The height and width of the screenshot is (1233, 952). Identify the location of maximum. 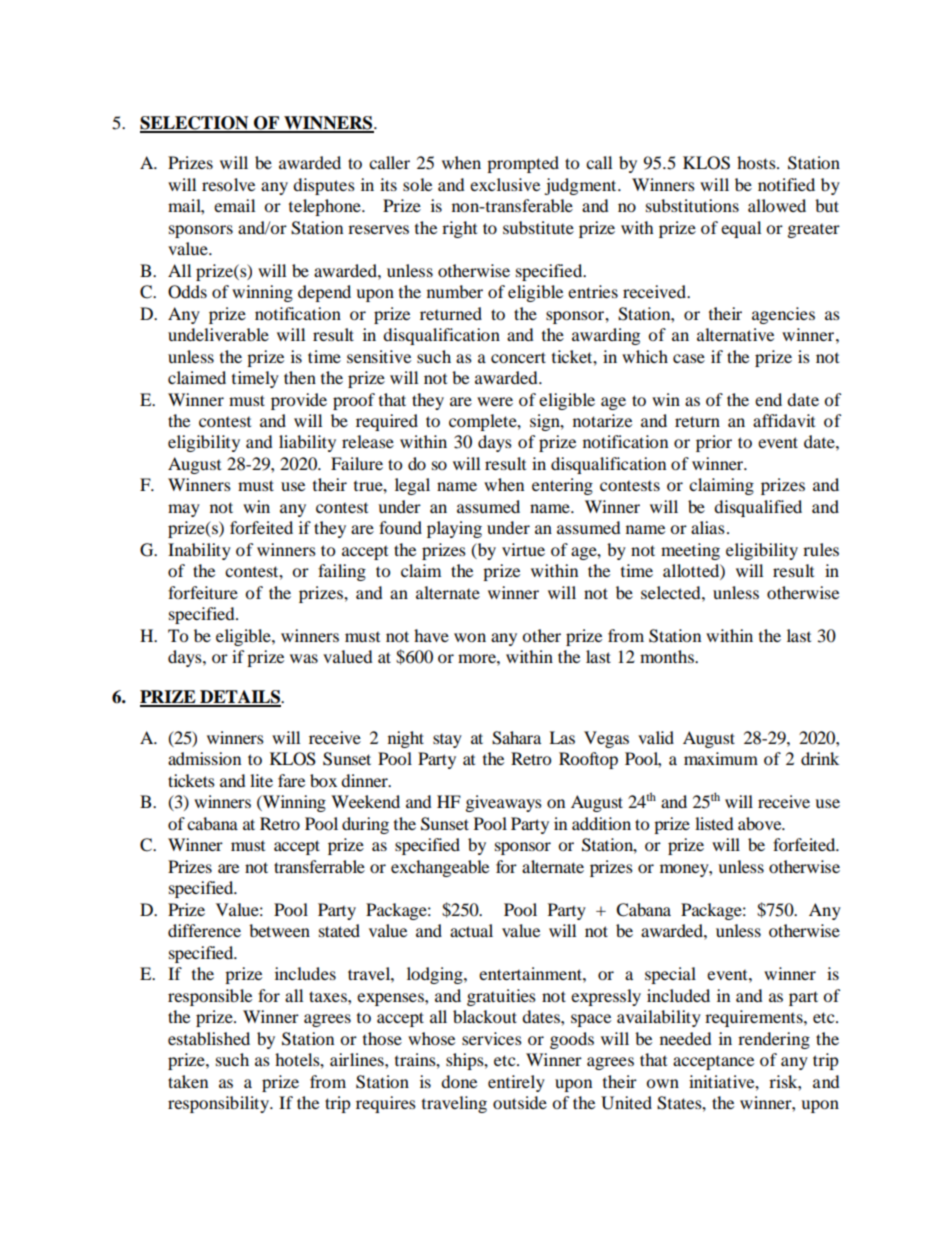
(721, 758).
